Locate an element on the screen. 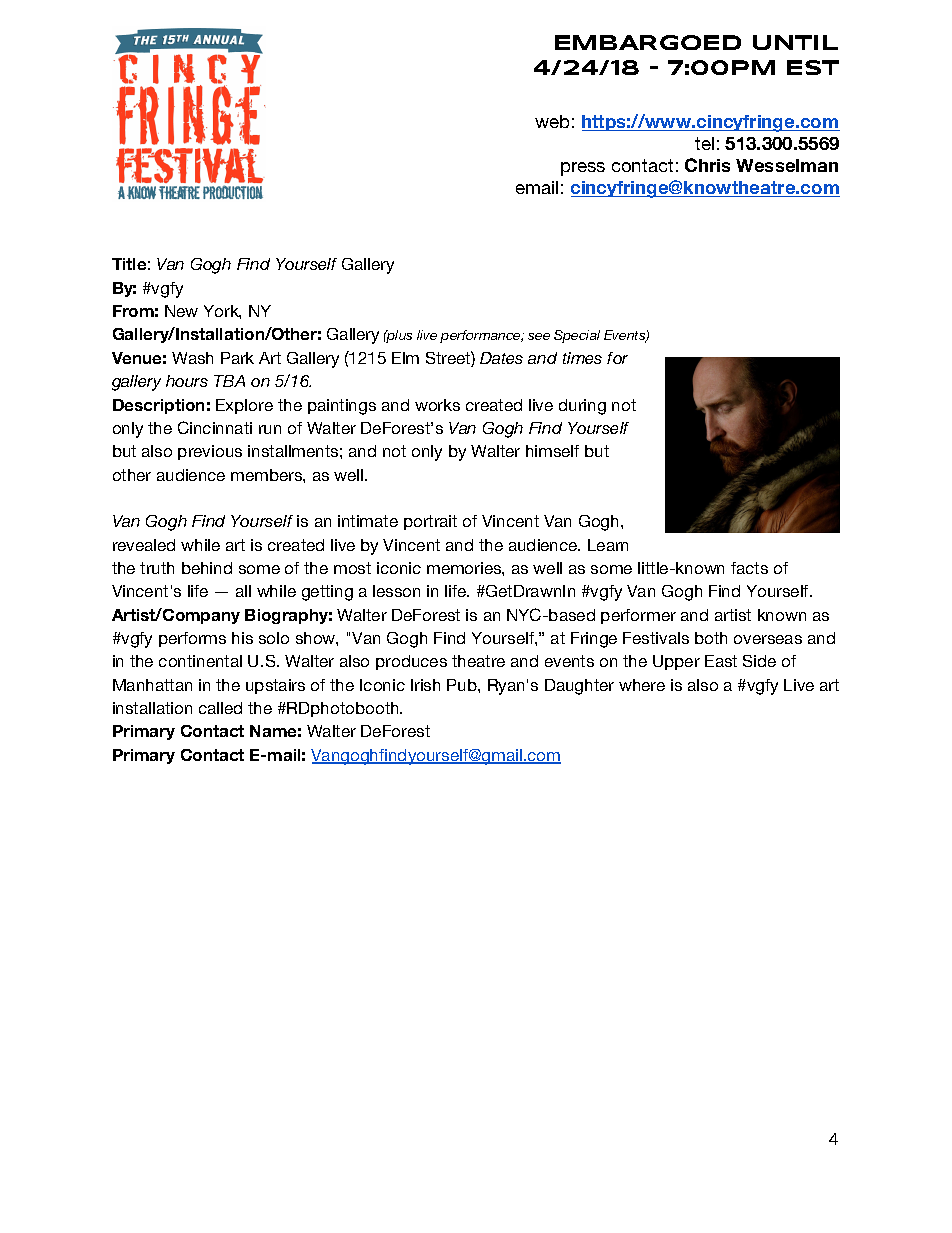  EMBARGOED is located at coordinates (648, 42).
